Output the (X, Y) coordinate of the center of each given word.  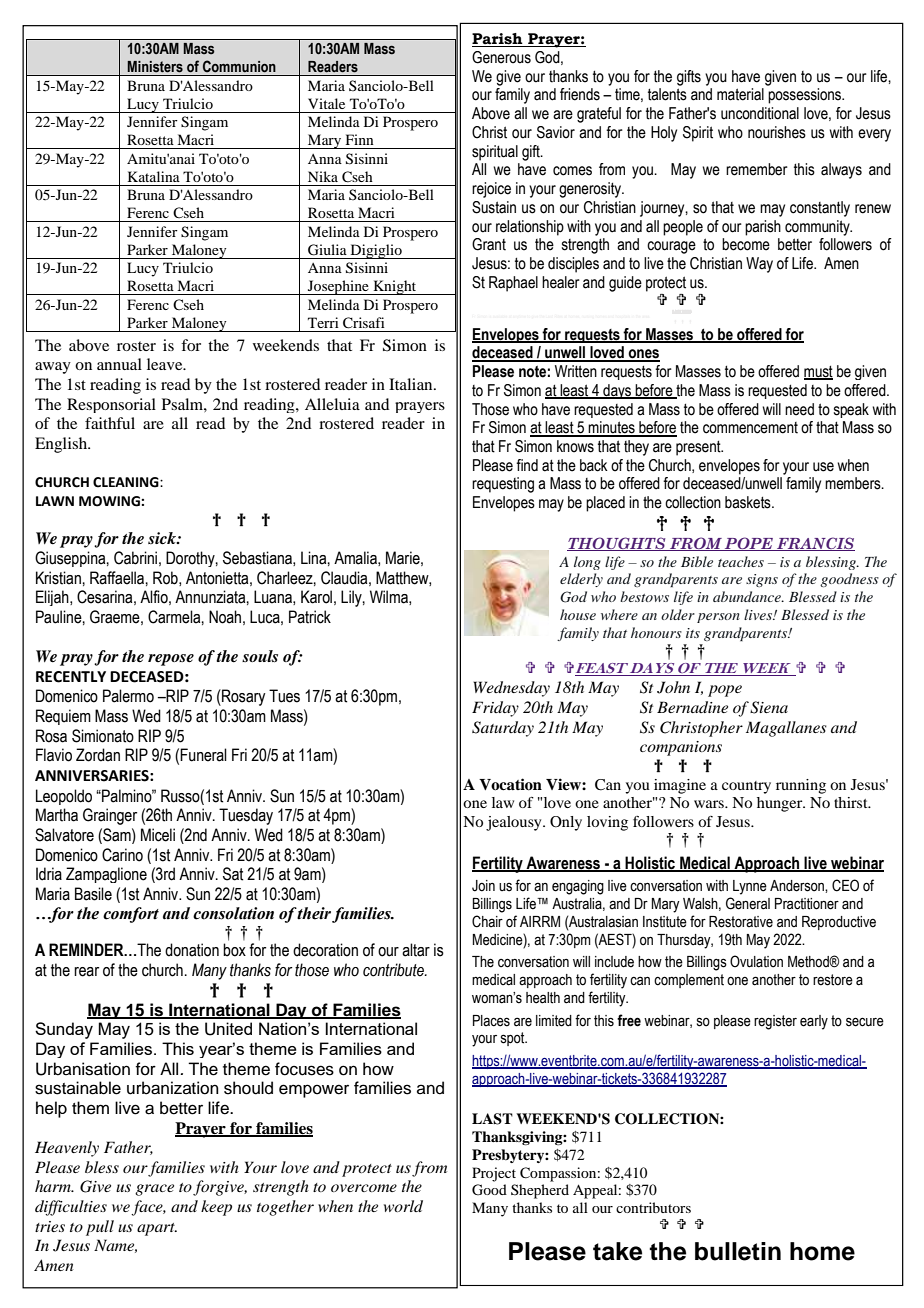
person (718, 618)
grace (154, 1190)
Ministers (155, 67)
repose (171, 660)
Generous (501, 57)
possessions (806, 96)
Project (494, 1174)
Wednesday (511, 689)
